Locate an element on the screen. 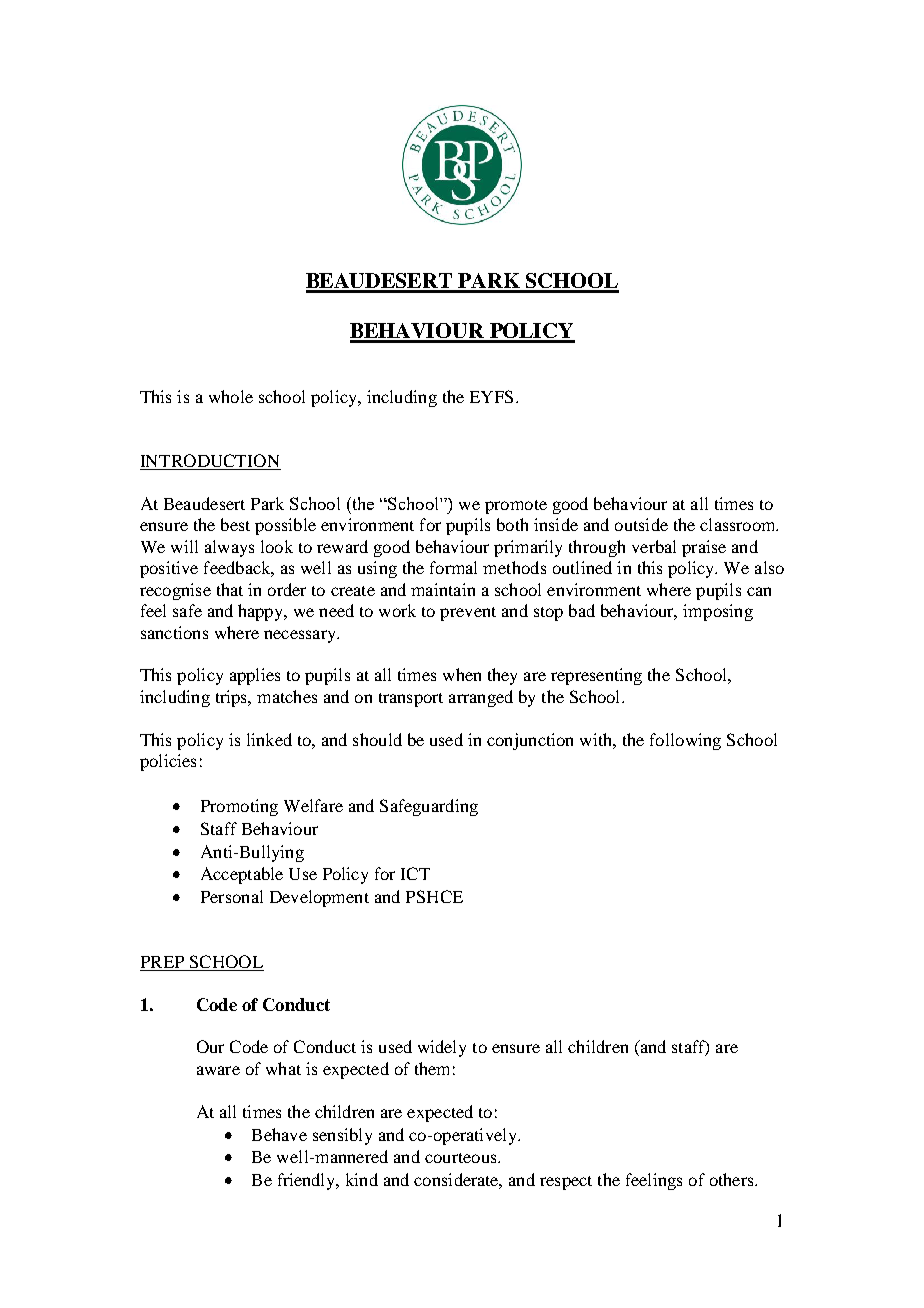  imposing is located at coordinates (718, 612).
